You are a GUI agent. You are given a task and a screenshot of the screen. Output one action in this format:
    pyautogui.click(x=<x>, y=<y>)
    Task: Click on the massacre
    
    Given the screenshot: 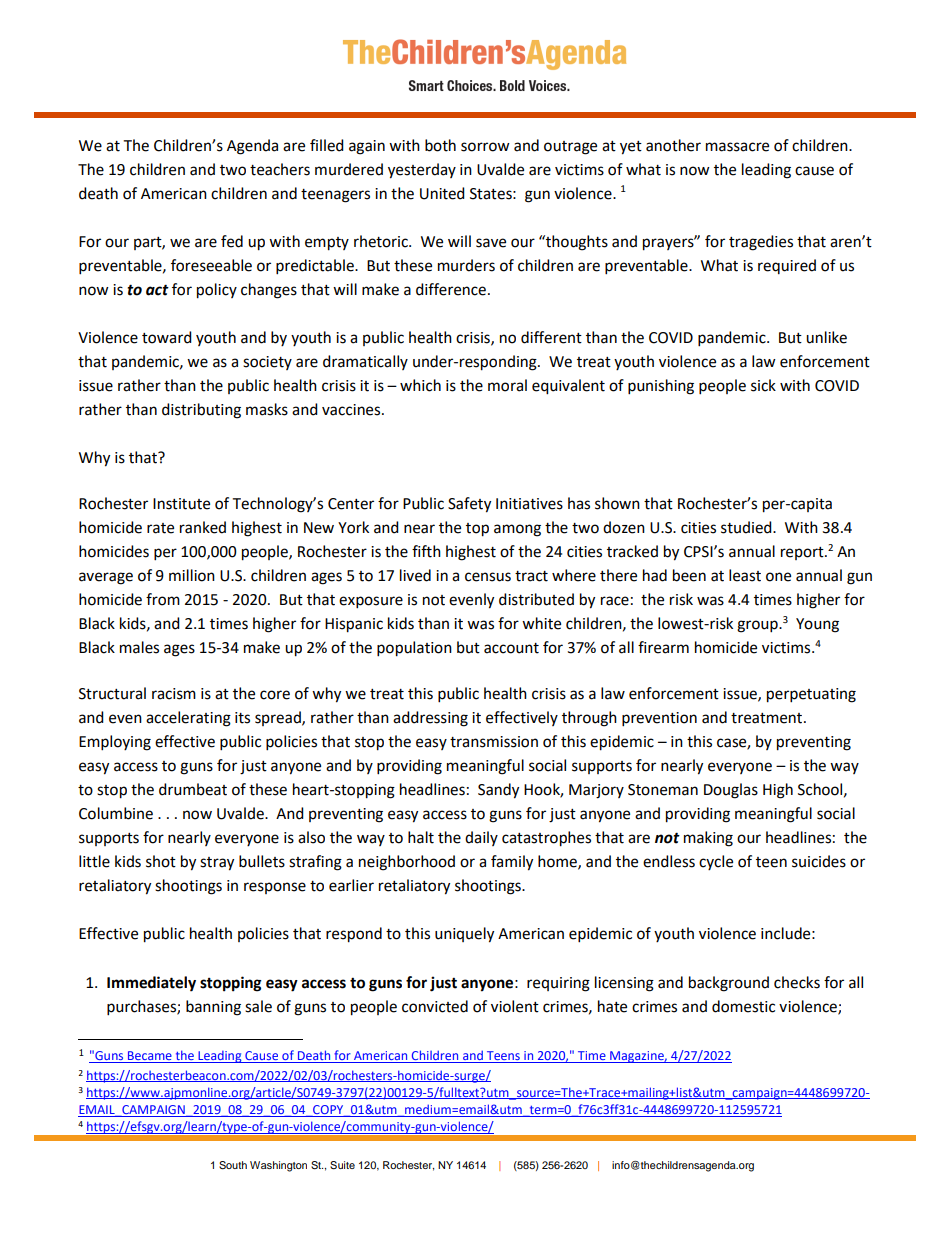 What is the action you would take?
    pyautogui.click(x=737, y=147)
